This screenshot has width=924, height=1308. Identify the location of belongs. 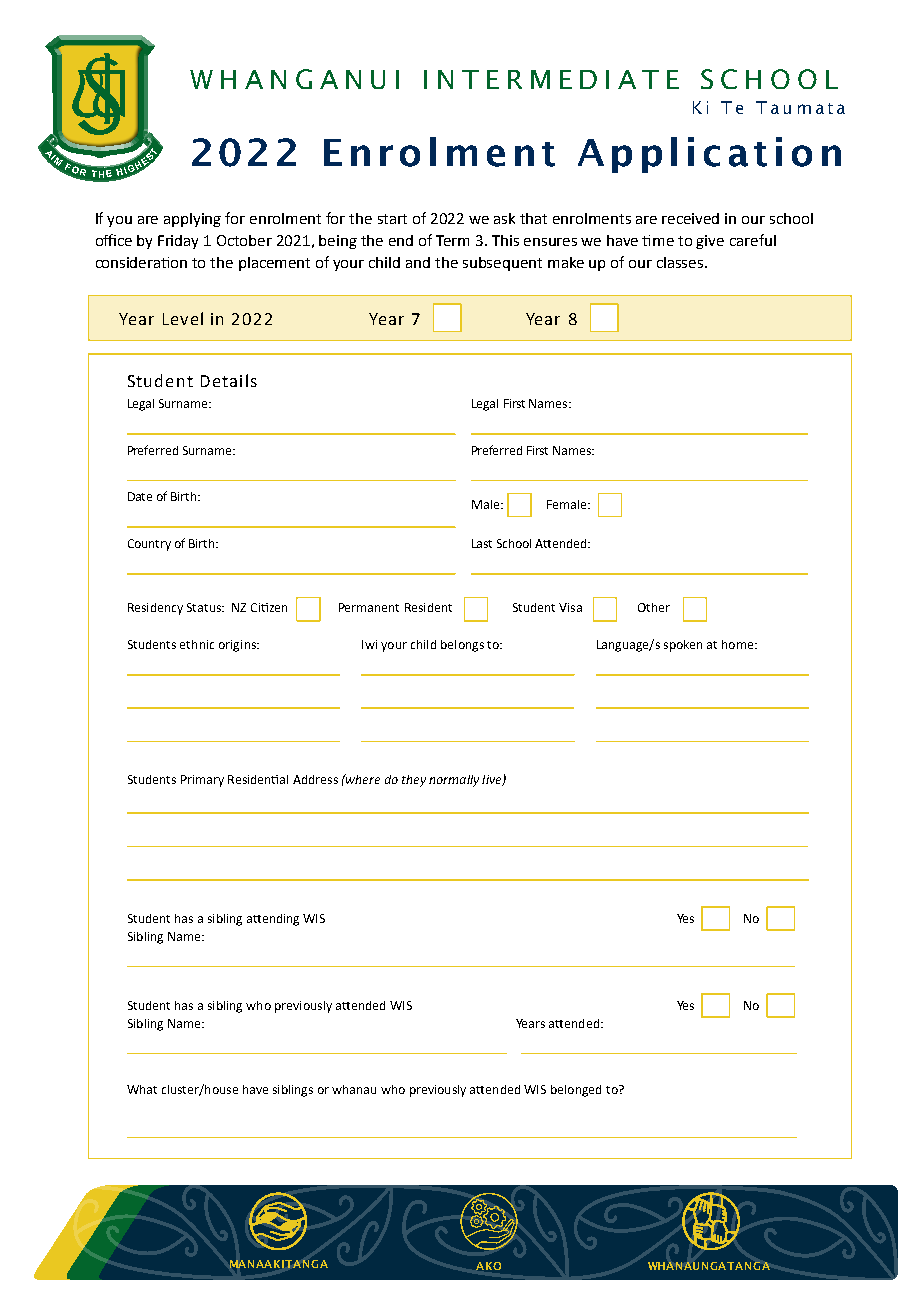
(462, 646).
